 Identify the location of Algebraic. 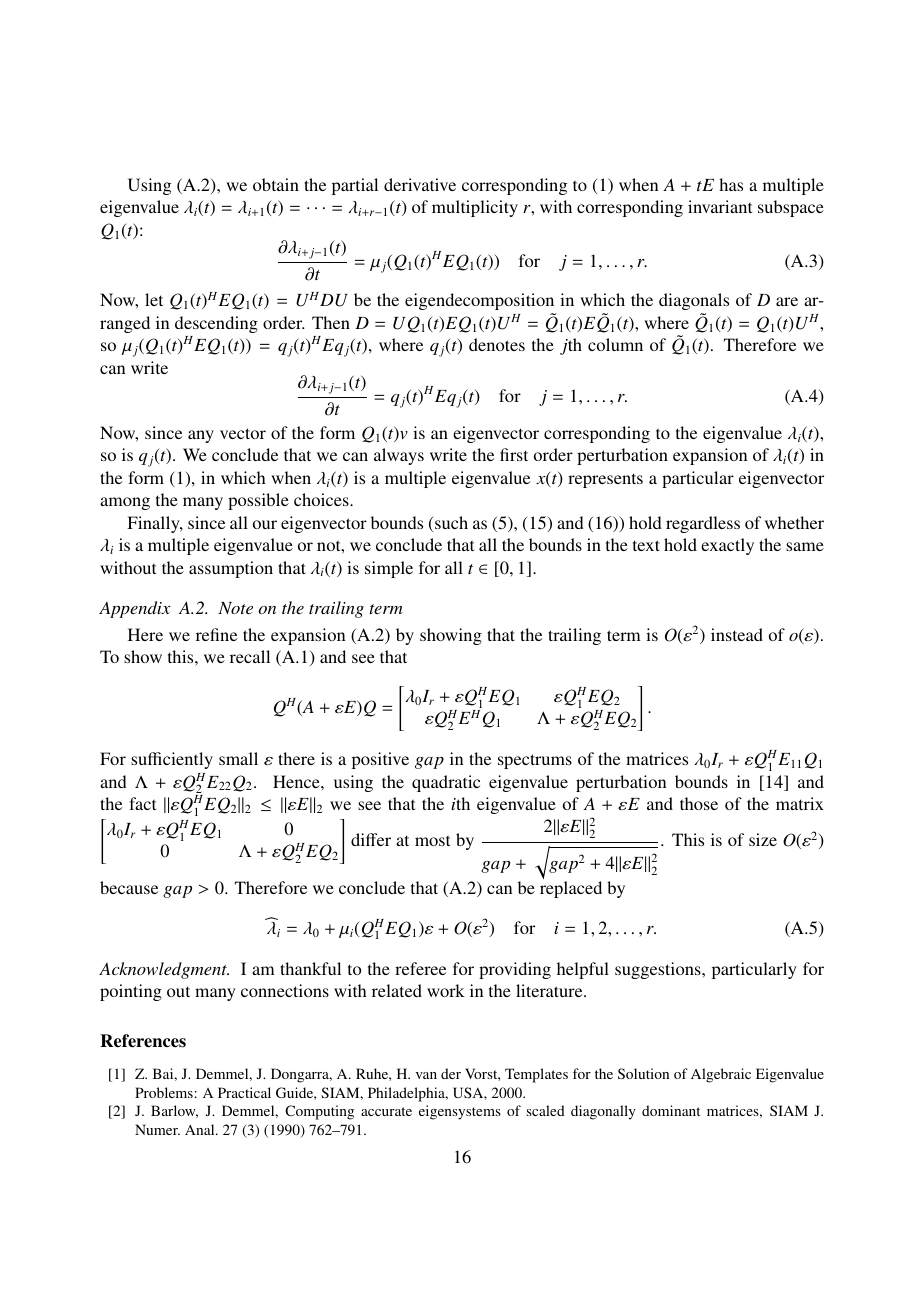
(721, 1075).
